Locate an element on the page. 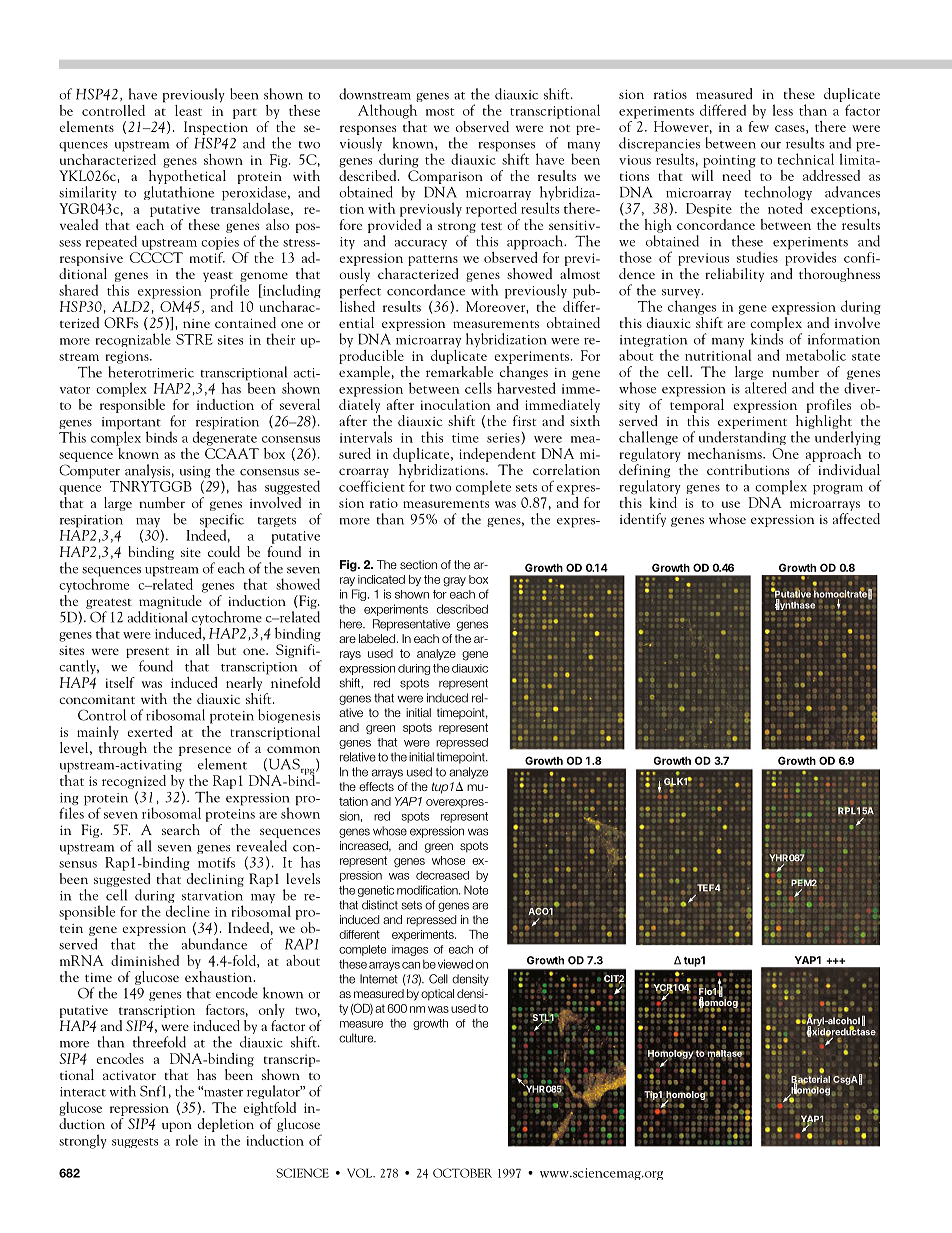 The image size is (952, 1233). effects is located at coordinates (376, 786).
